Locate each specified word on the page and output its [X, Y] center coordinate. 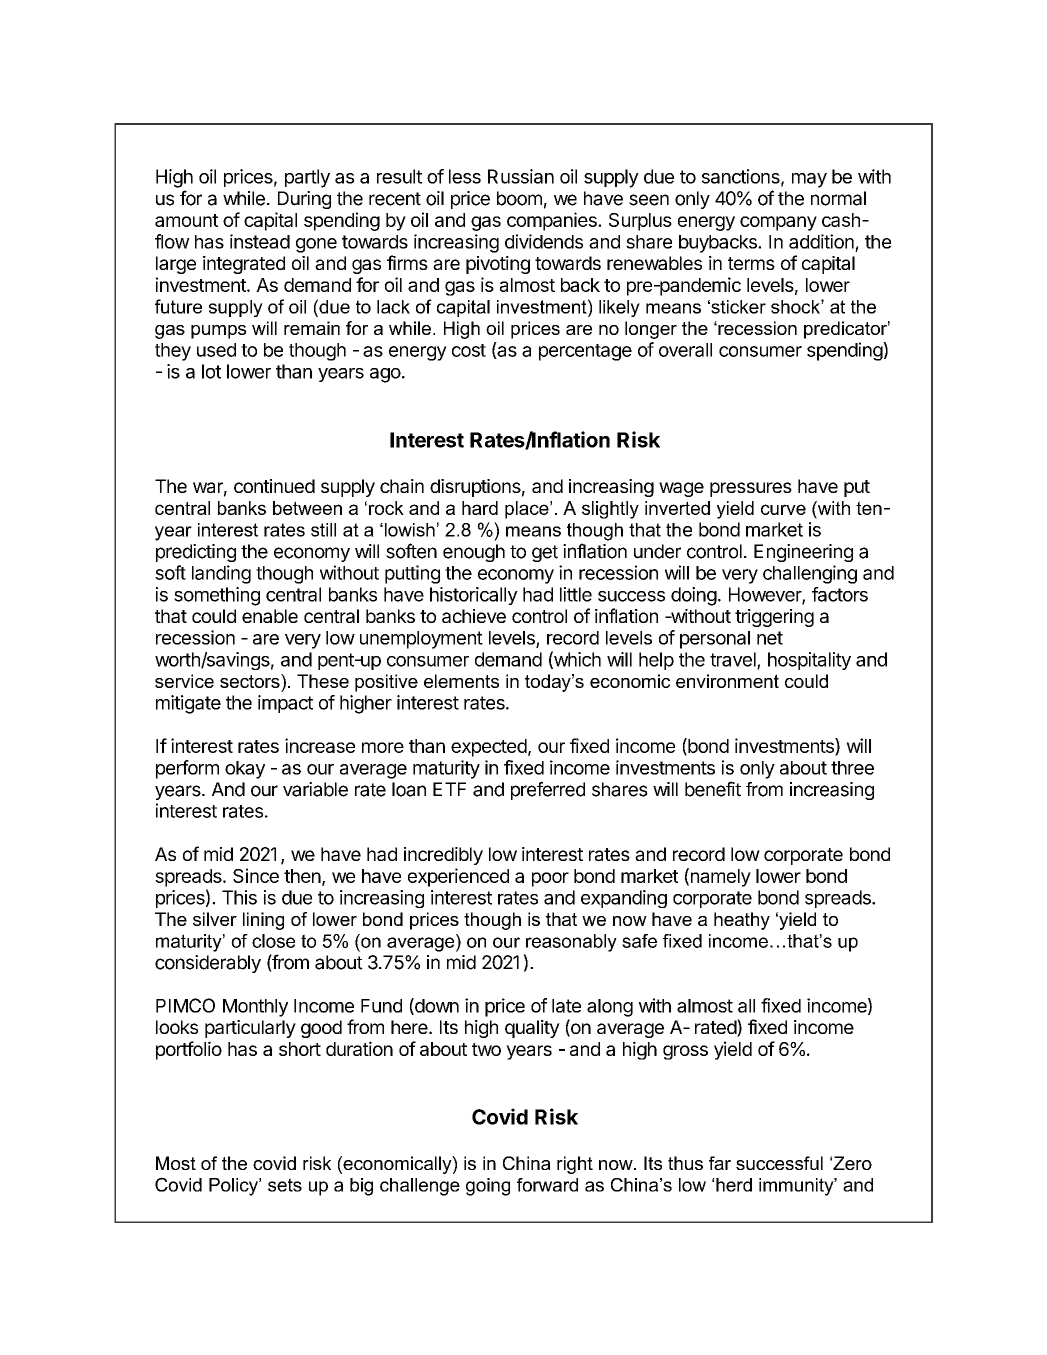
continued [274, 486]
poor [550, 879]
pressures [751, 489]
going [488, 1187]
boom [519, 198]
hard [480, 508]
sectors [251, 681]
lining [263, 921]
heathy [742, 921]
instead [260, 241]
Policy [234, 1187]
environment [727, 681]
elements [461, 681]
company [778, 223]
